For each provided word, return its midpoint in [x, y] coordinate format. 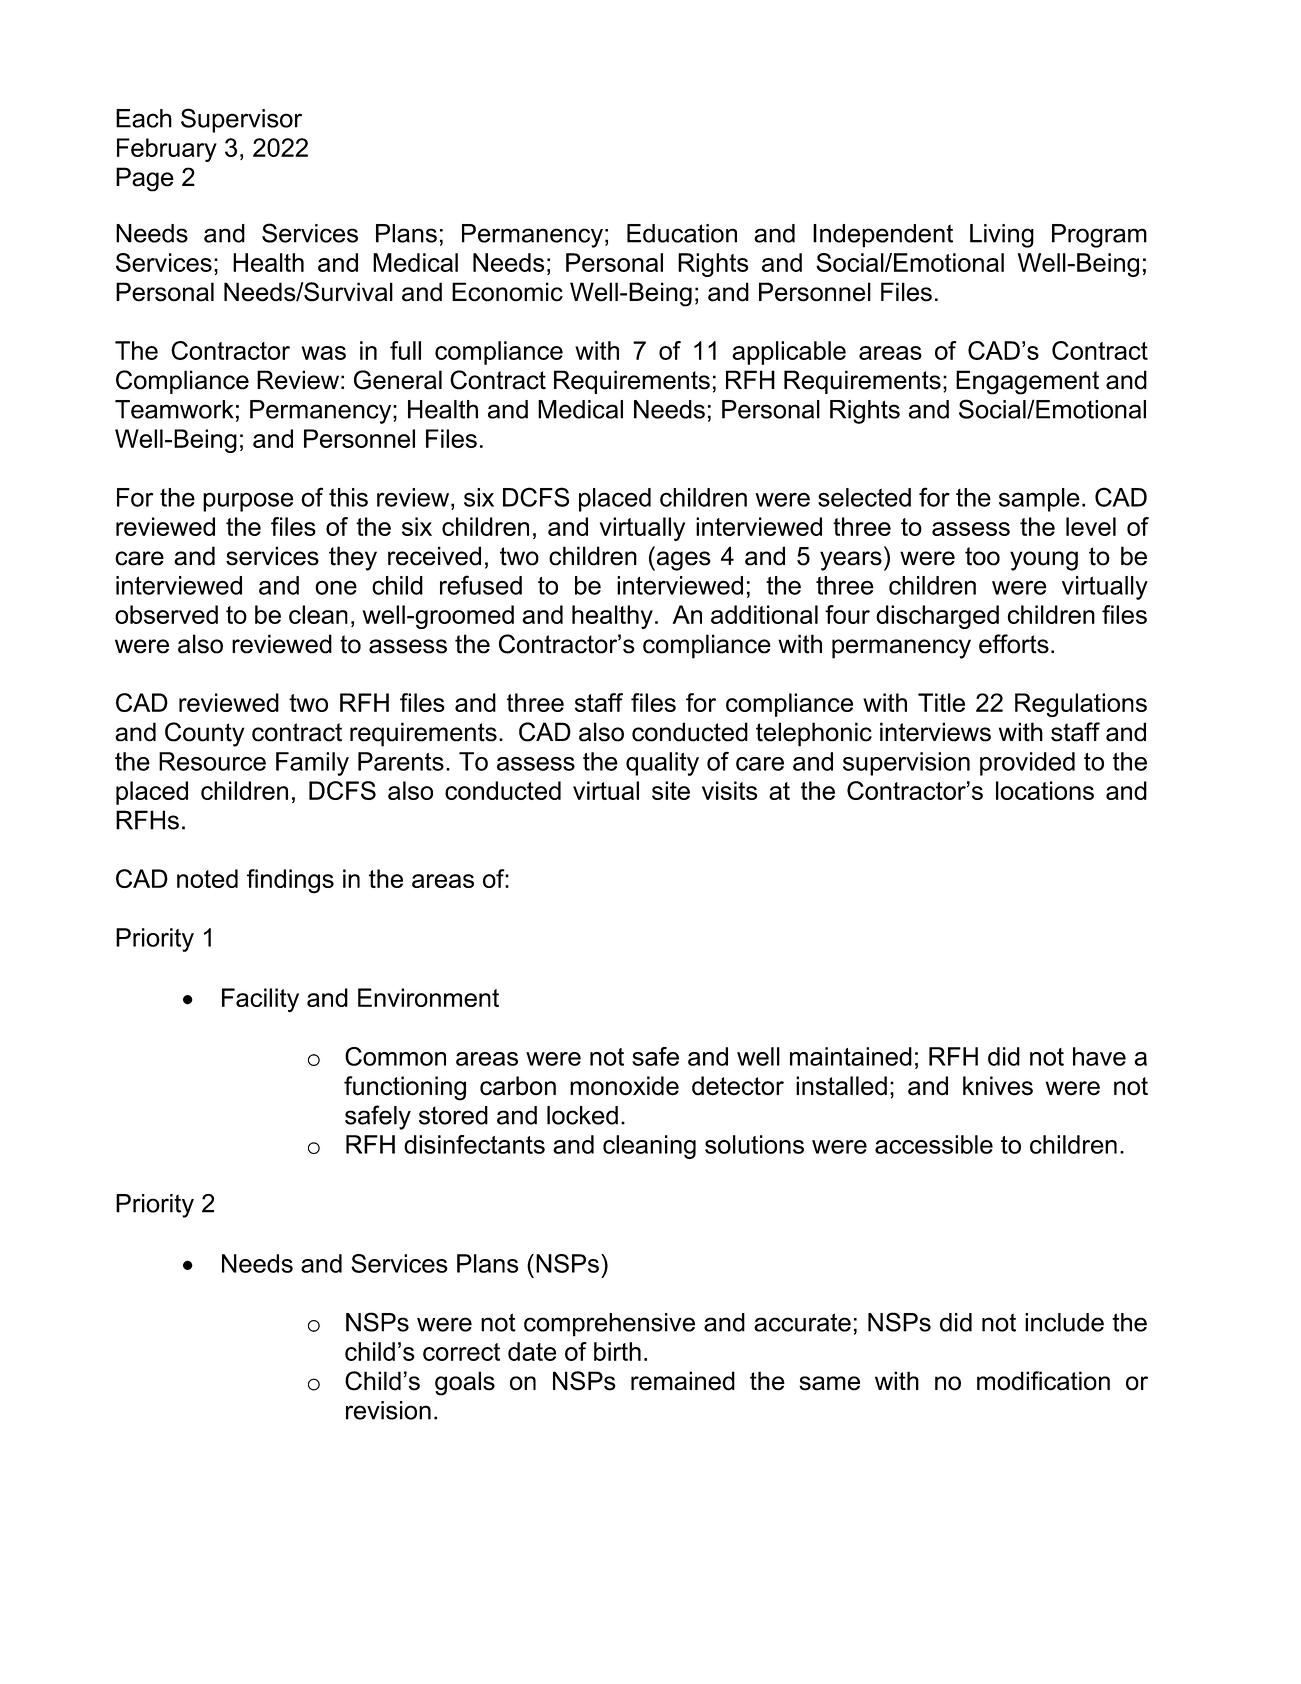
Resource [212, 761]
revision [388, 1410]
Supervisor [241, 120]
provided [1027, 764]
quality [662, 764]
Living [1002, 236]
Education [682, 233]
